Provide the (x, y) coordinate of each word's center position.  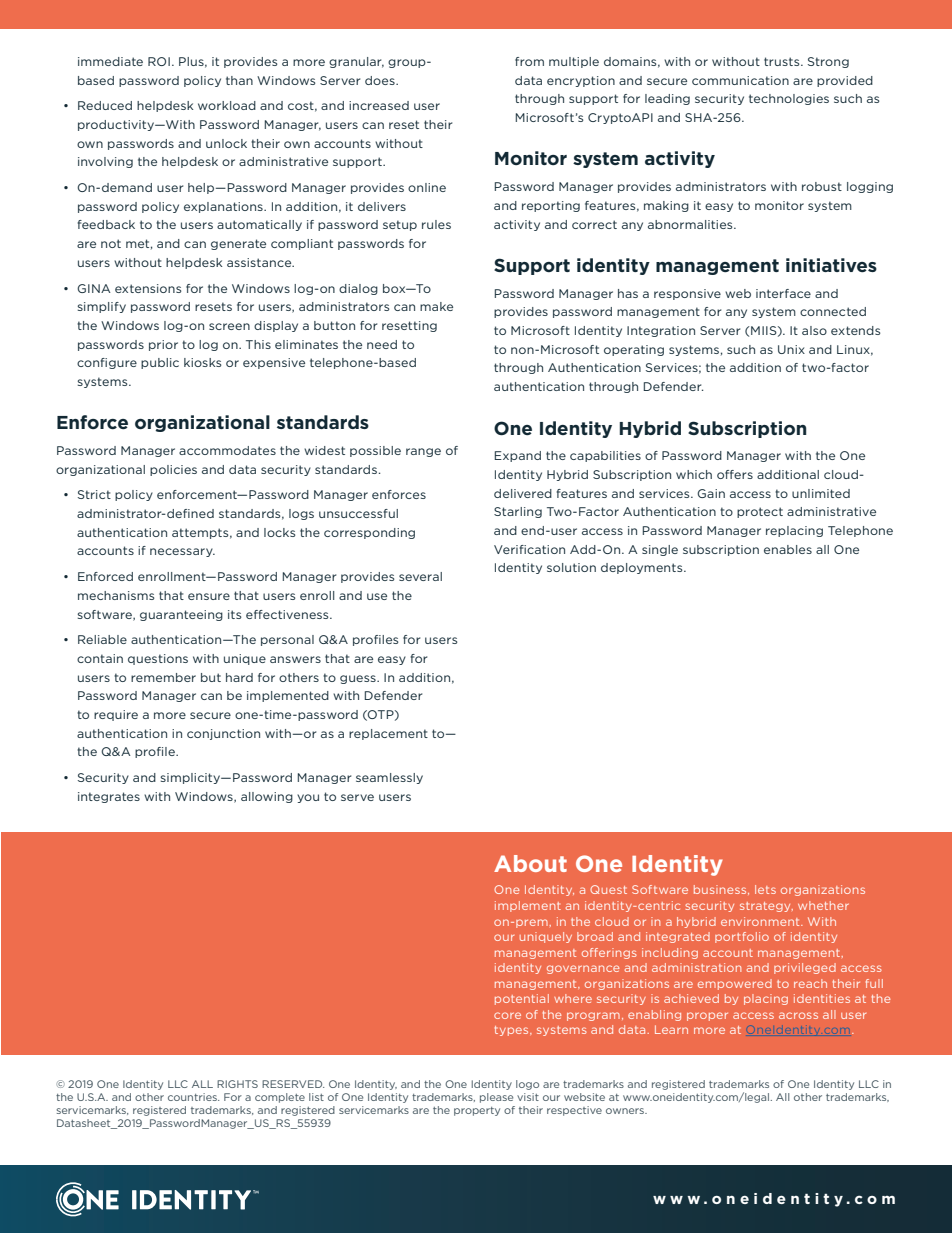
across (798, 1015)
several (420, 576)
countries (193, 1097)
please (496, 1098)
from (529, 61)
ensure (209, 596)
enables (788, 549)
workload (227, 105)
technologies (789, 99)
